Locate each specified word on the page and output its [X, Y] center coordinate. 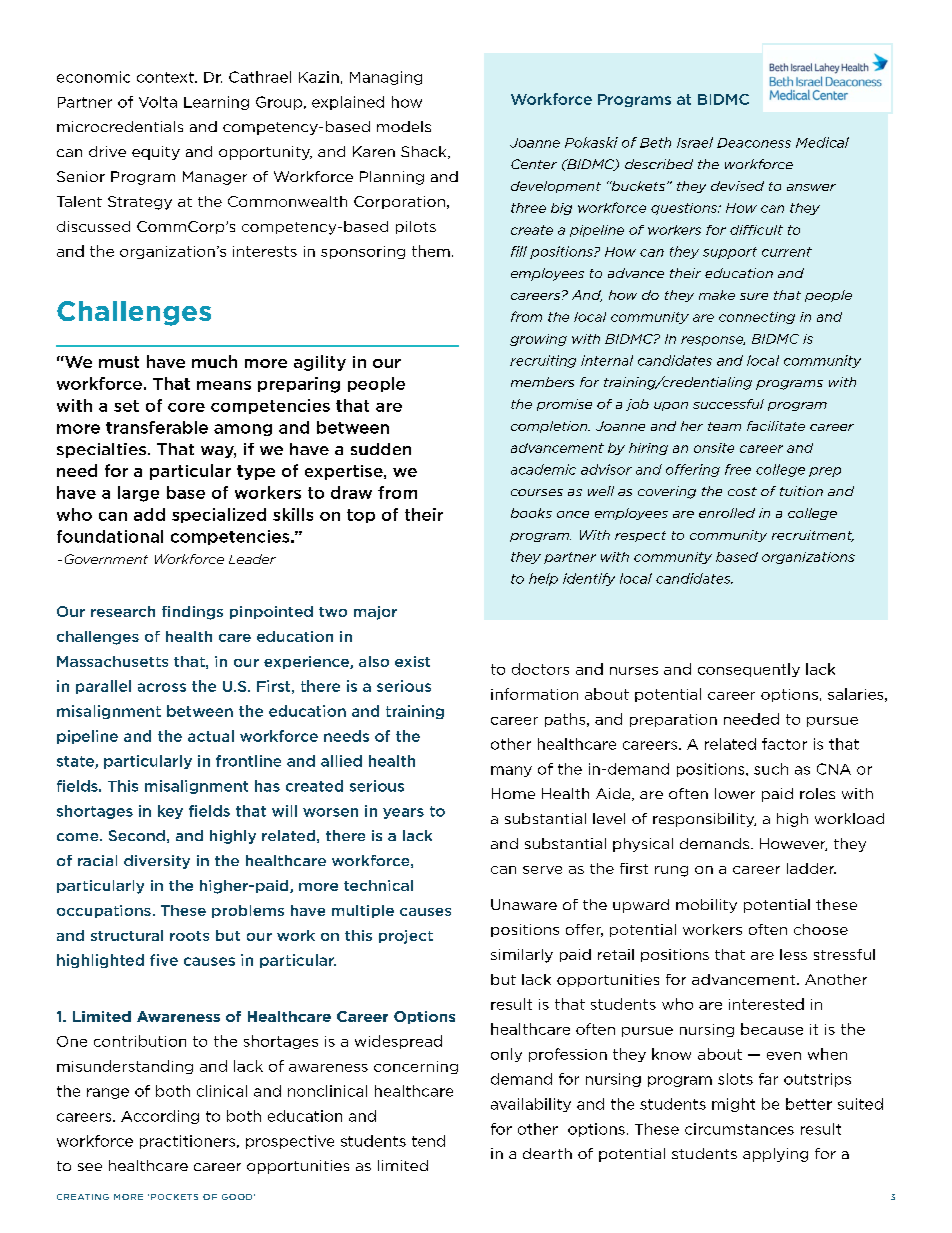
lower [735, 793]
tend [428, 1141]
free [738, 469]
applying [775, 1155]
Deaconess [754, 143]
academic [543, 469]
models [404, 126]
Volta [158, 102]
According [160, 1117]
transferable [157, 427]
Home [513, 793]
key [170, 812]
